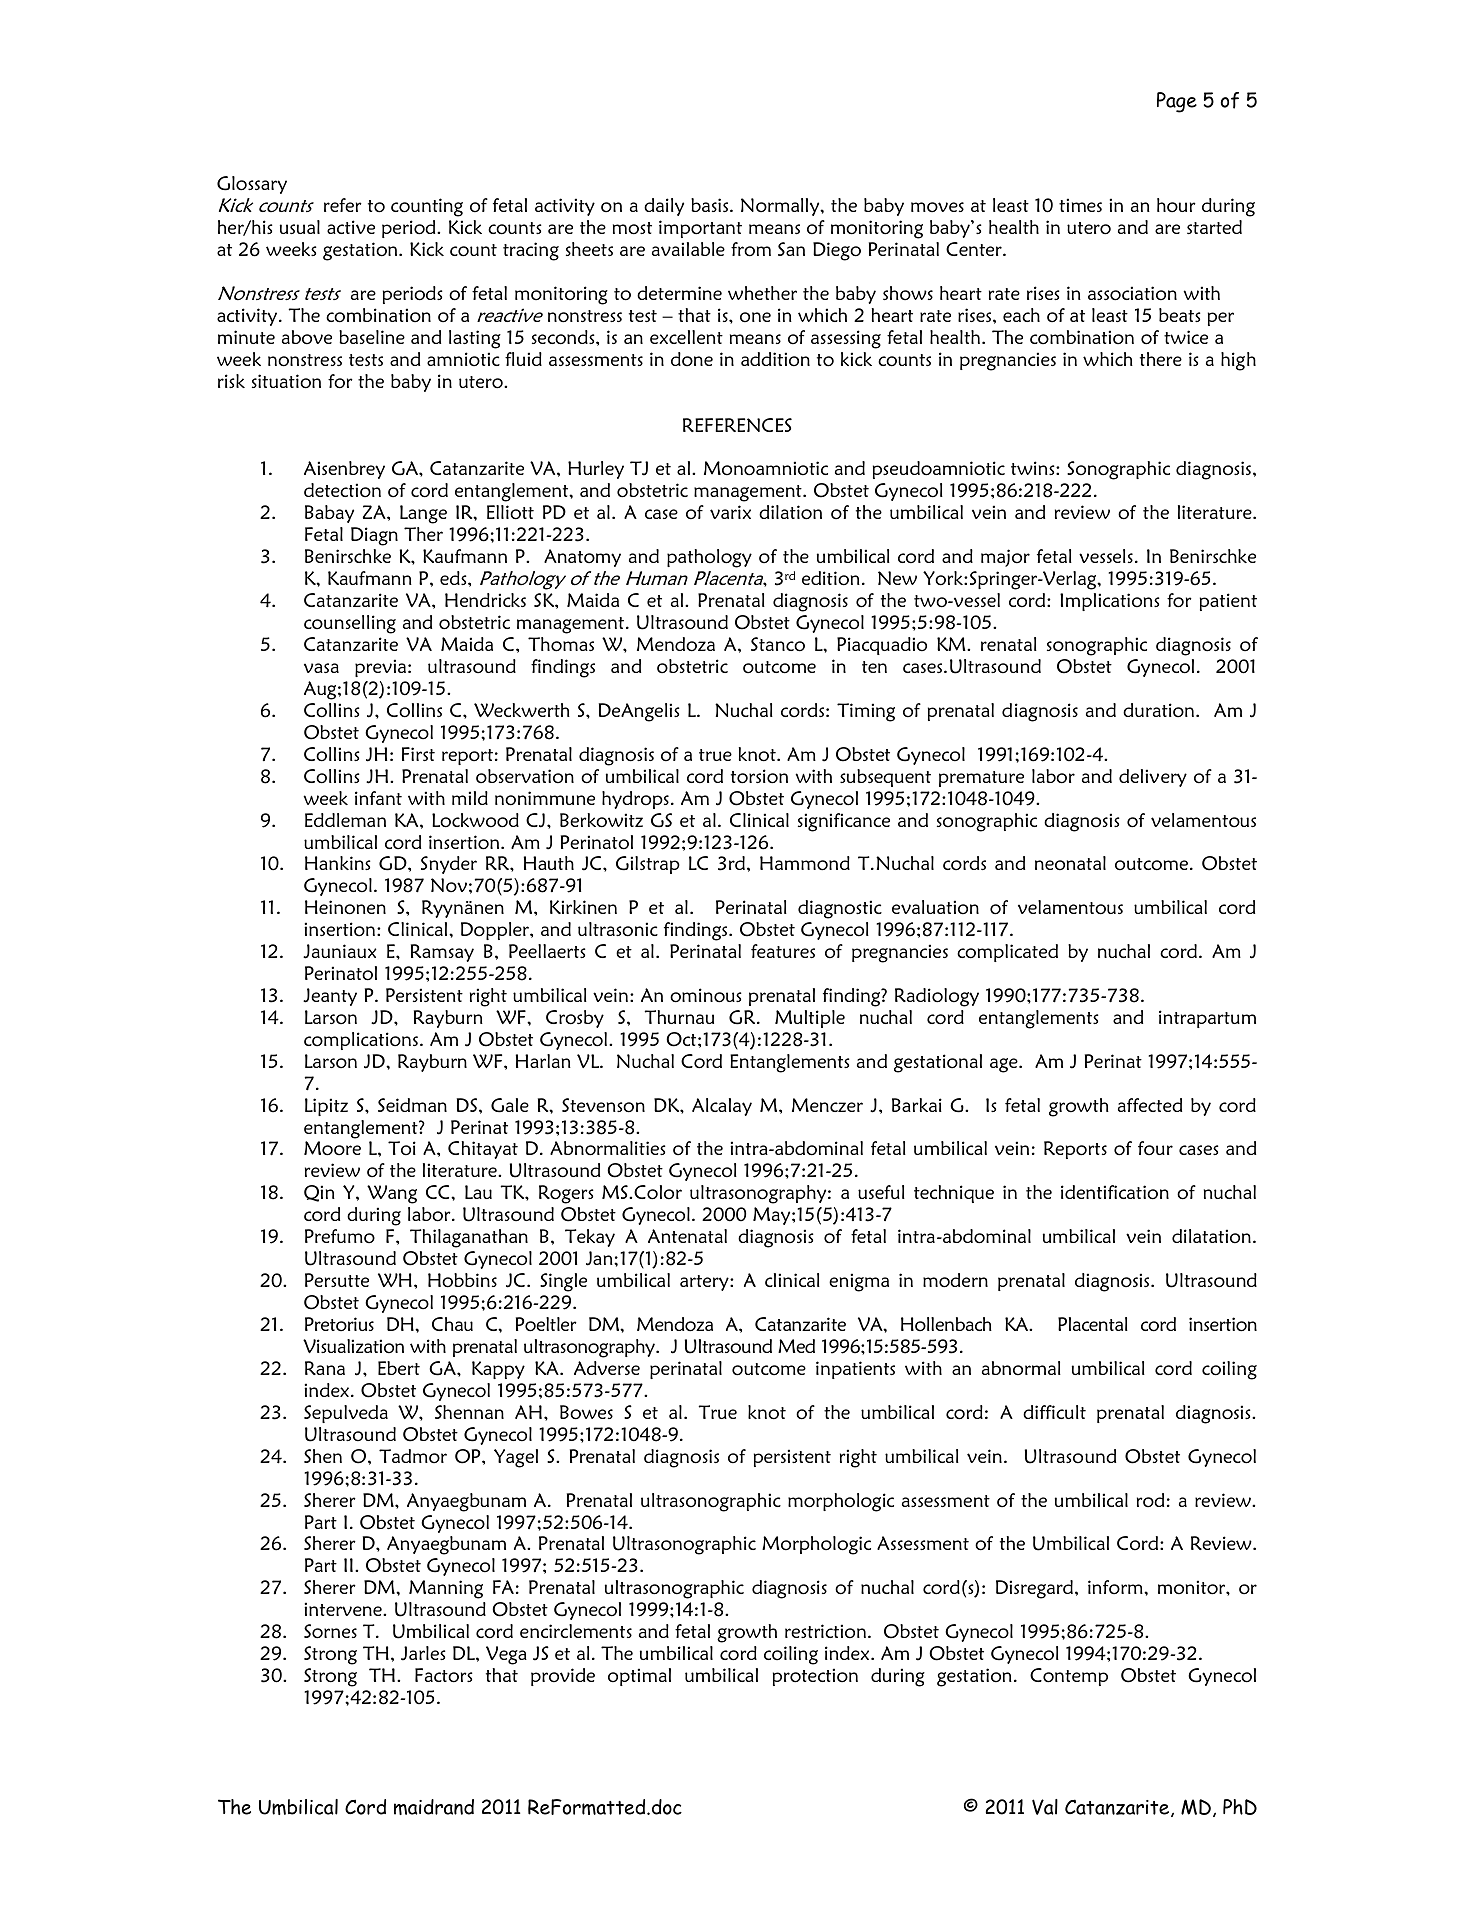 This document has height=1907, width=1474. Describe the element at coordinates (711, 205) in the document. I see `basis` at that location.
